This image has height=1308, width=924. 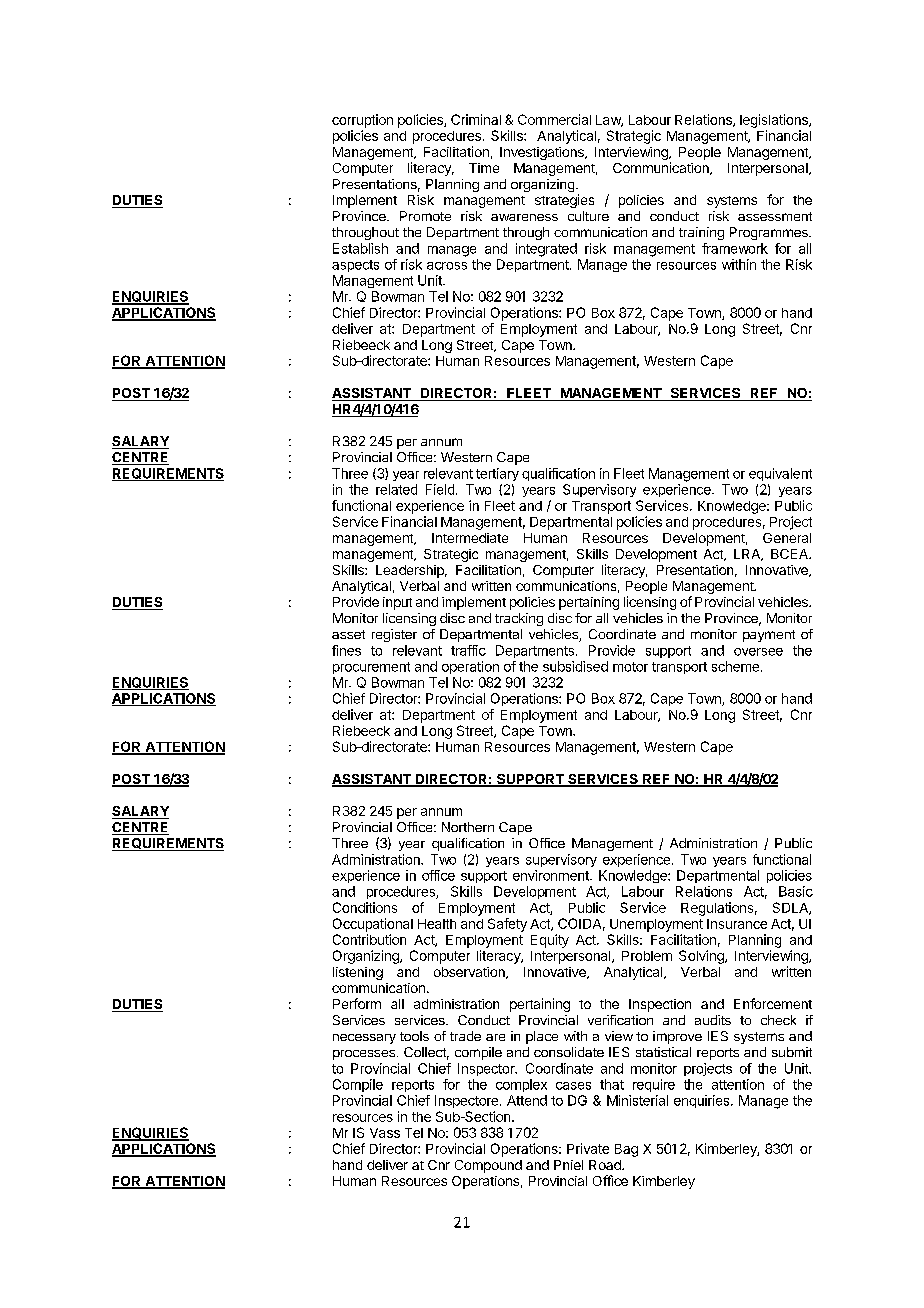 I want to click on corruption, so click(x=362, y=121).
